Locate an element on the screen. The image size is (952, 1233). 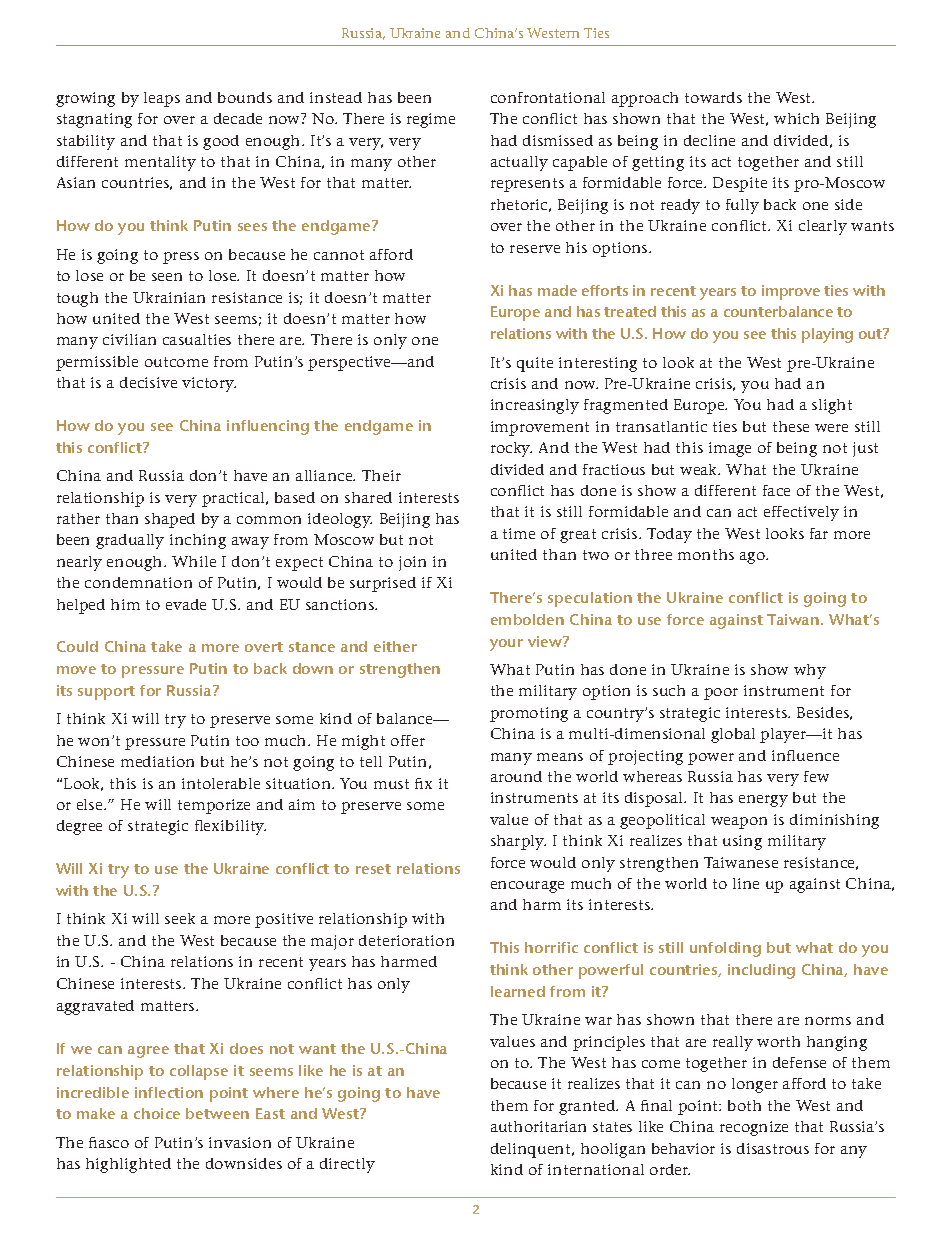
quite is located at coordinates (535, 364).
